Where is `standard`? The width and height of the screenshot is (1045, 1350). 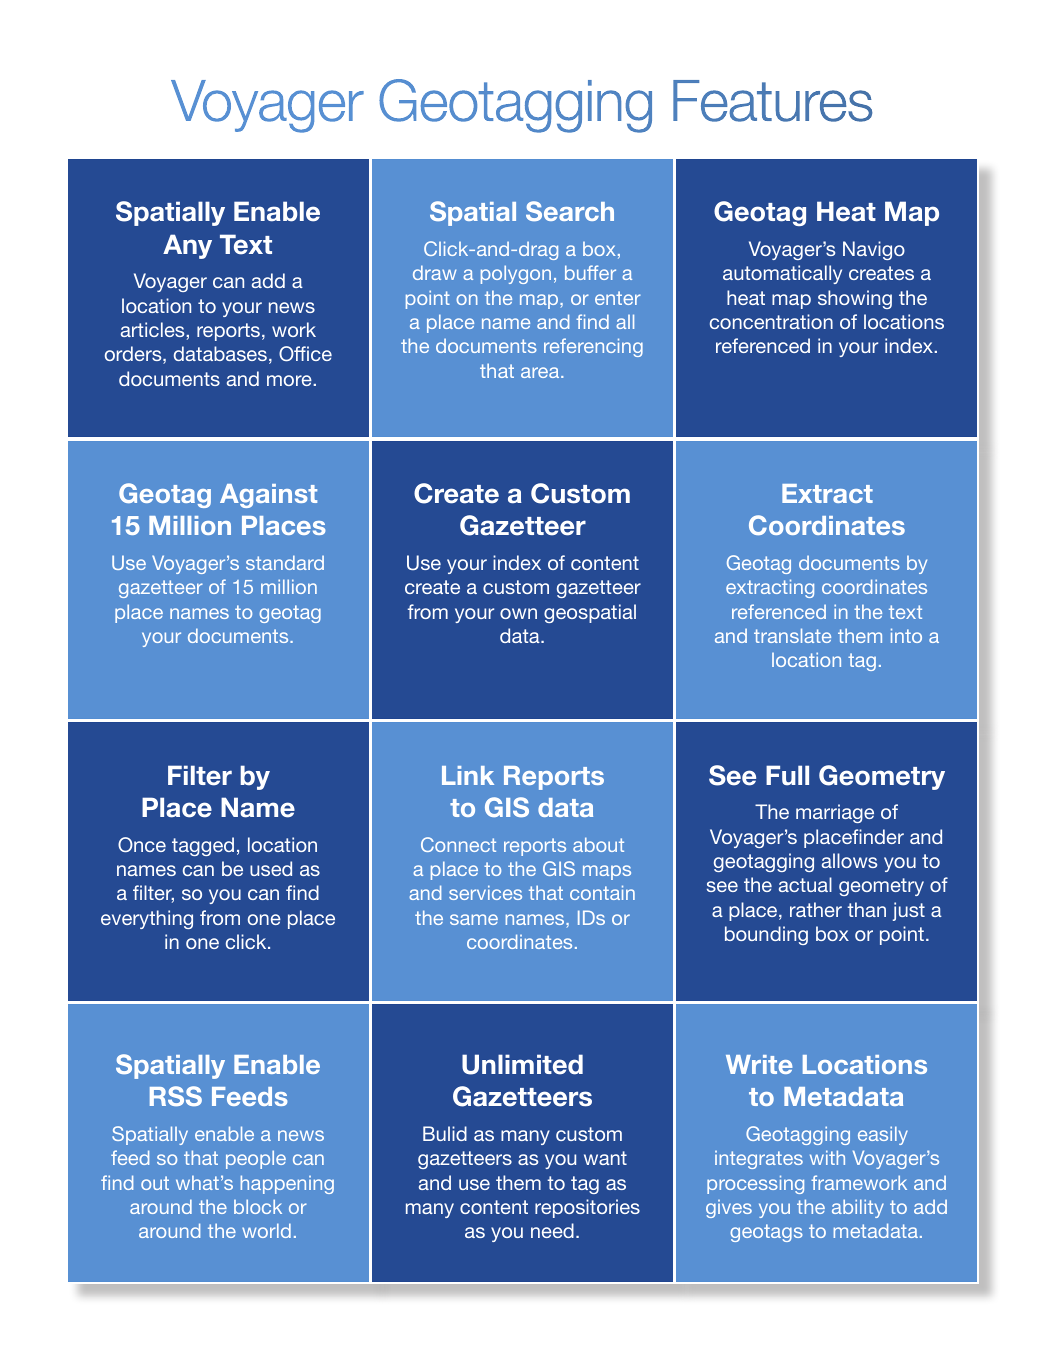 standard is located at coordinates (285, 562).
